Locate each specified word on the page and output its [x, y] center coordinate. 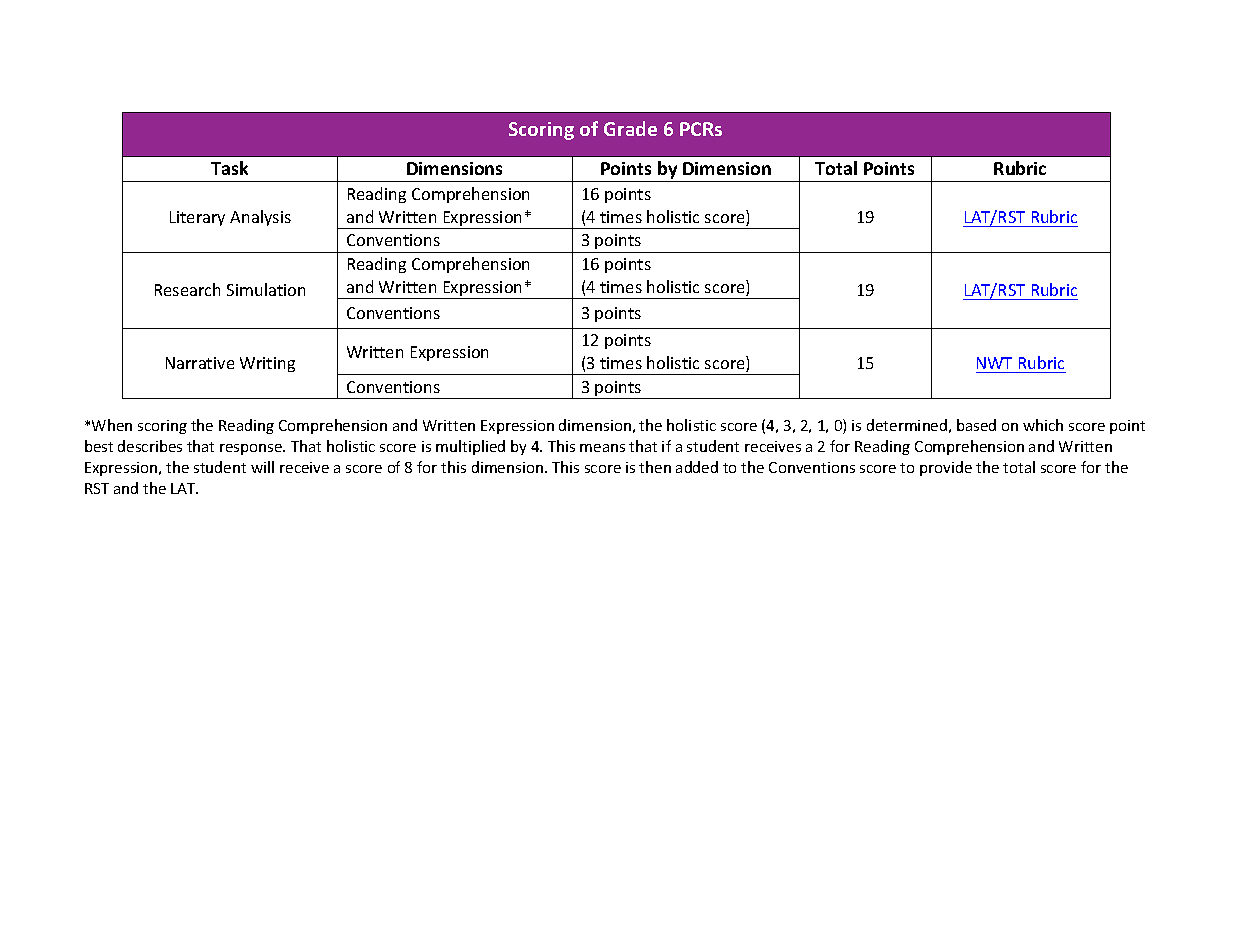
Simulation [266, 289]
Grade [630, 128]
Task [229, 168]
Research [187, 289]
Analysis [260, 218]
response [252, 449]
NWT [994, 363]
